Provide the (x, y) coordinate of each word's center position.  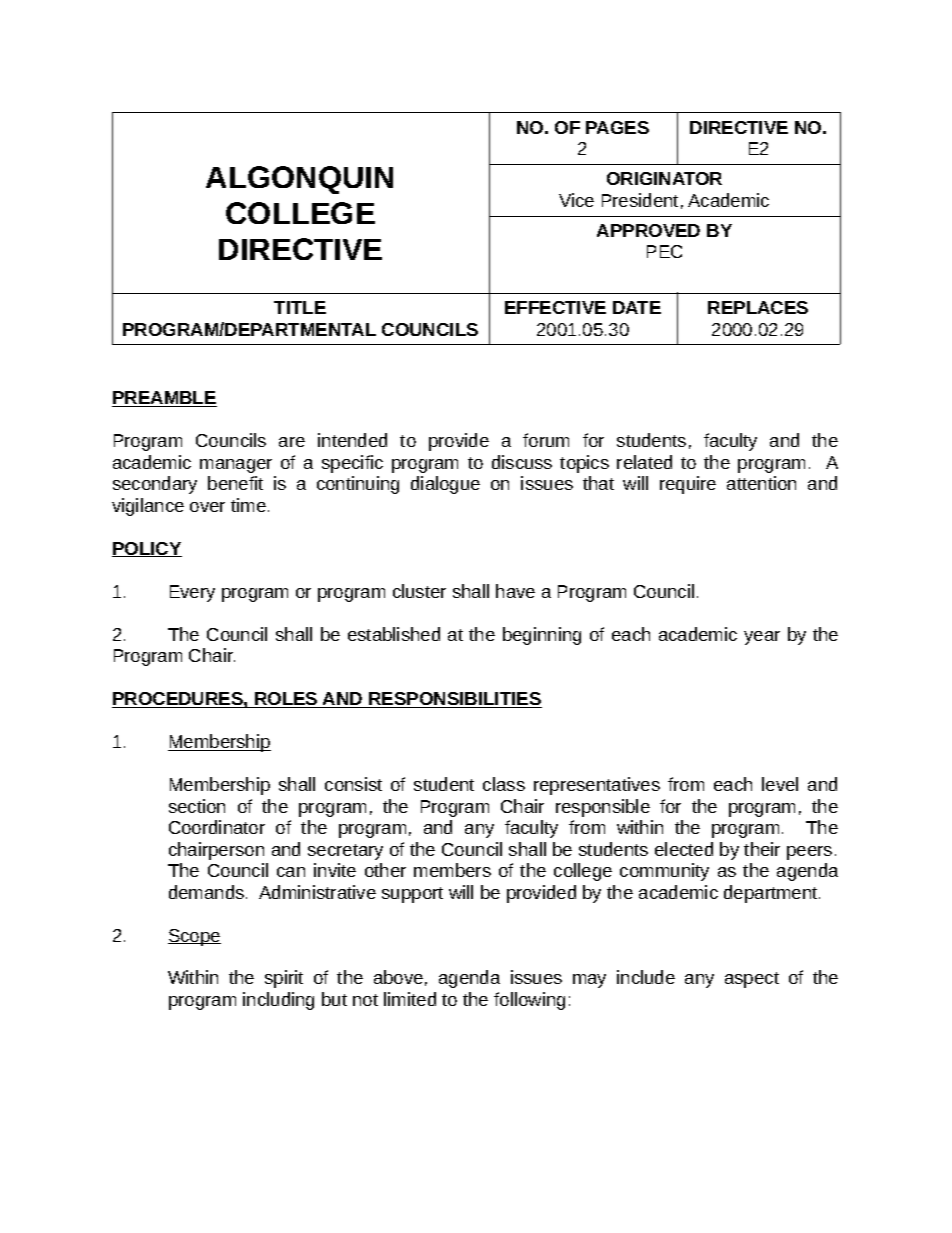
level (780, 784)
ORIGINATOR (664, 178)
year (762, 638)
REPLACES (758, 307)
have (515, 591)
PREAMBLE (164, 399)
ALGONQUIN (299, 180)
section (197, 806)
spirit (284, 979)
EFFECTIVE (555, 307)
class (504, 784)
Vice (576, 200)
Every (192, 593)
